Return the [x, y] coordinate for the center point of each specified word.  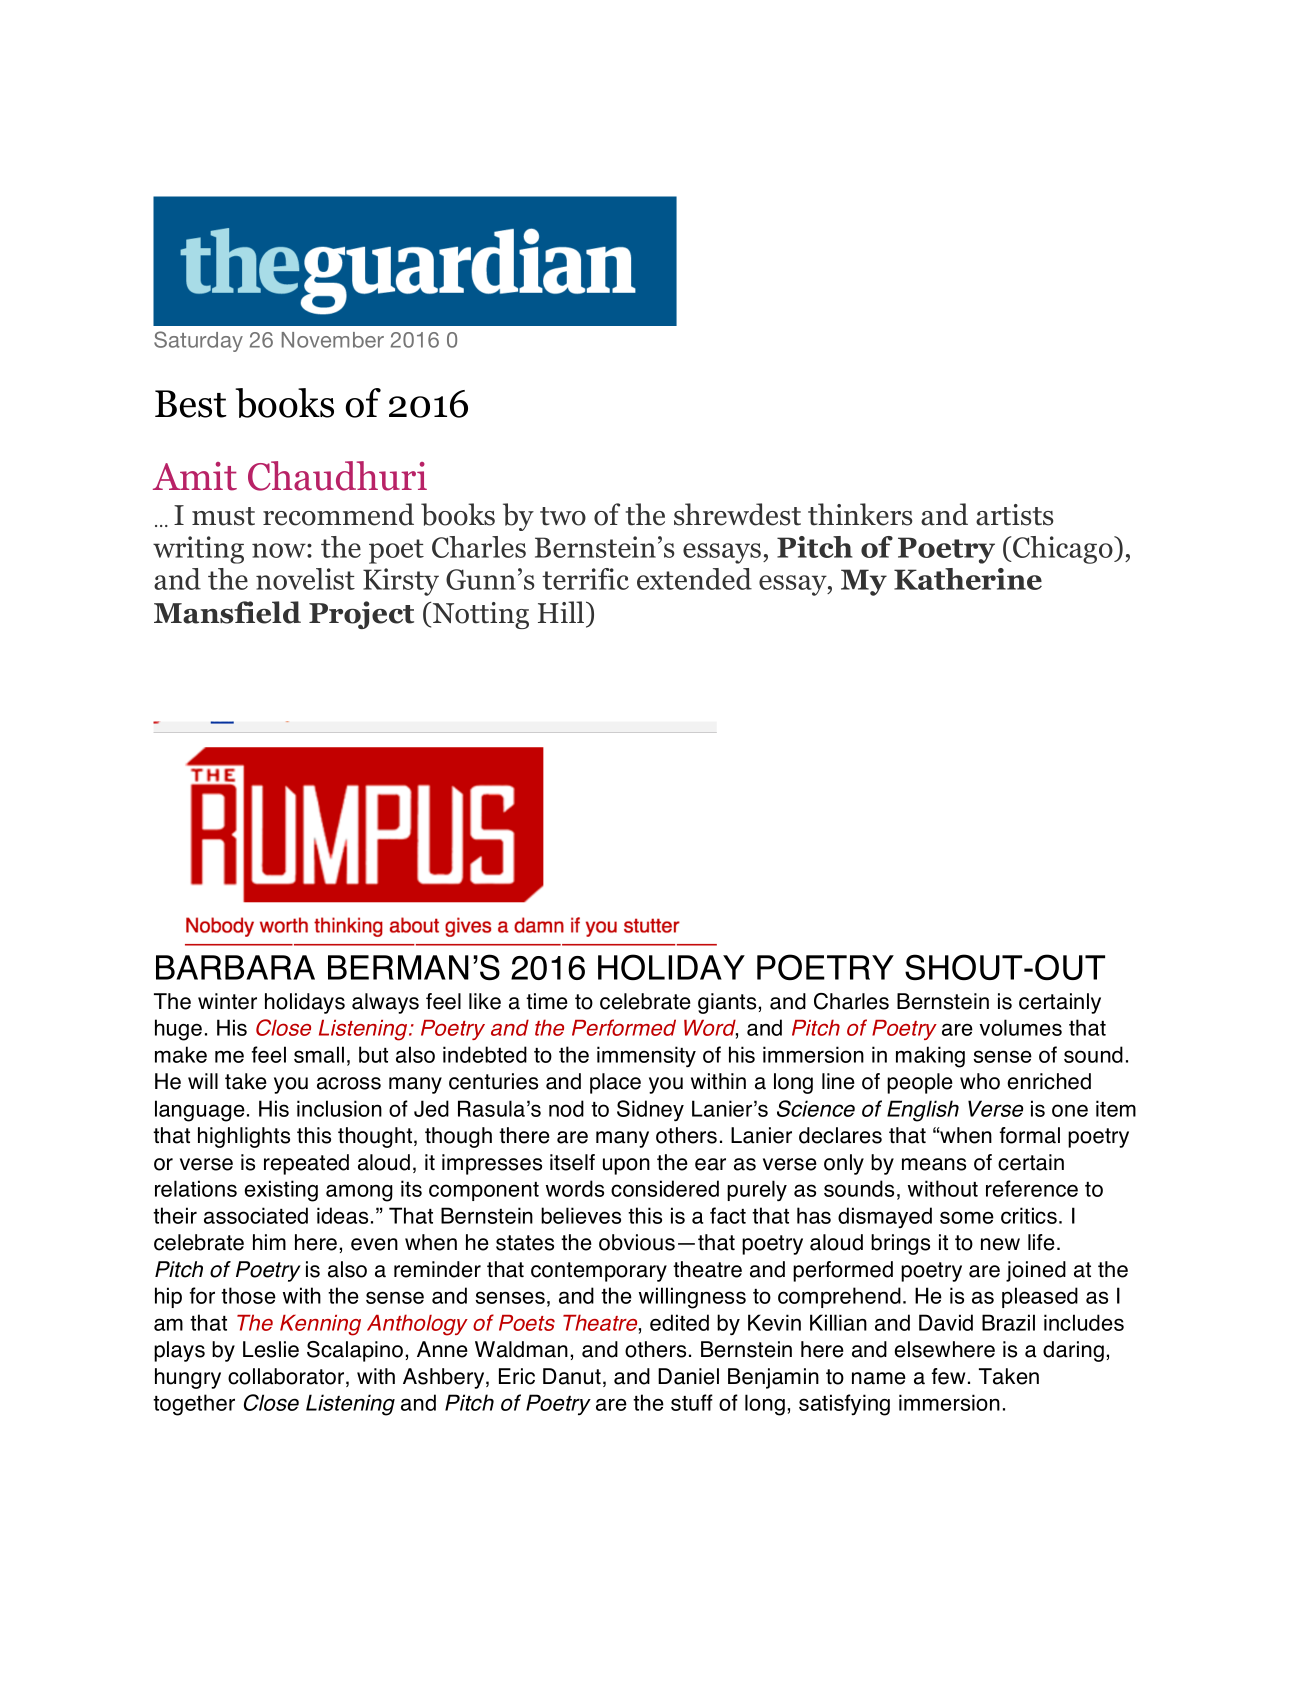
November [333, 340]
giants [727, 1003]
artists [1014, 515]
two [563, 516]
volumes [1020, 1027]
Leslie [271, 1349]
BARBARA [235, 967]
